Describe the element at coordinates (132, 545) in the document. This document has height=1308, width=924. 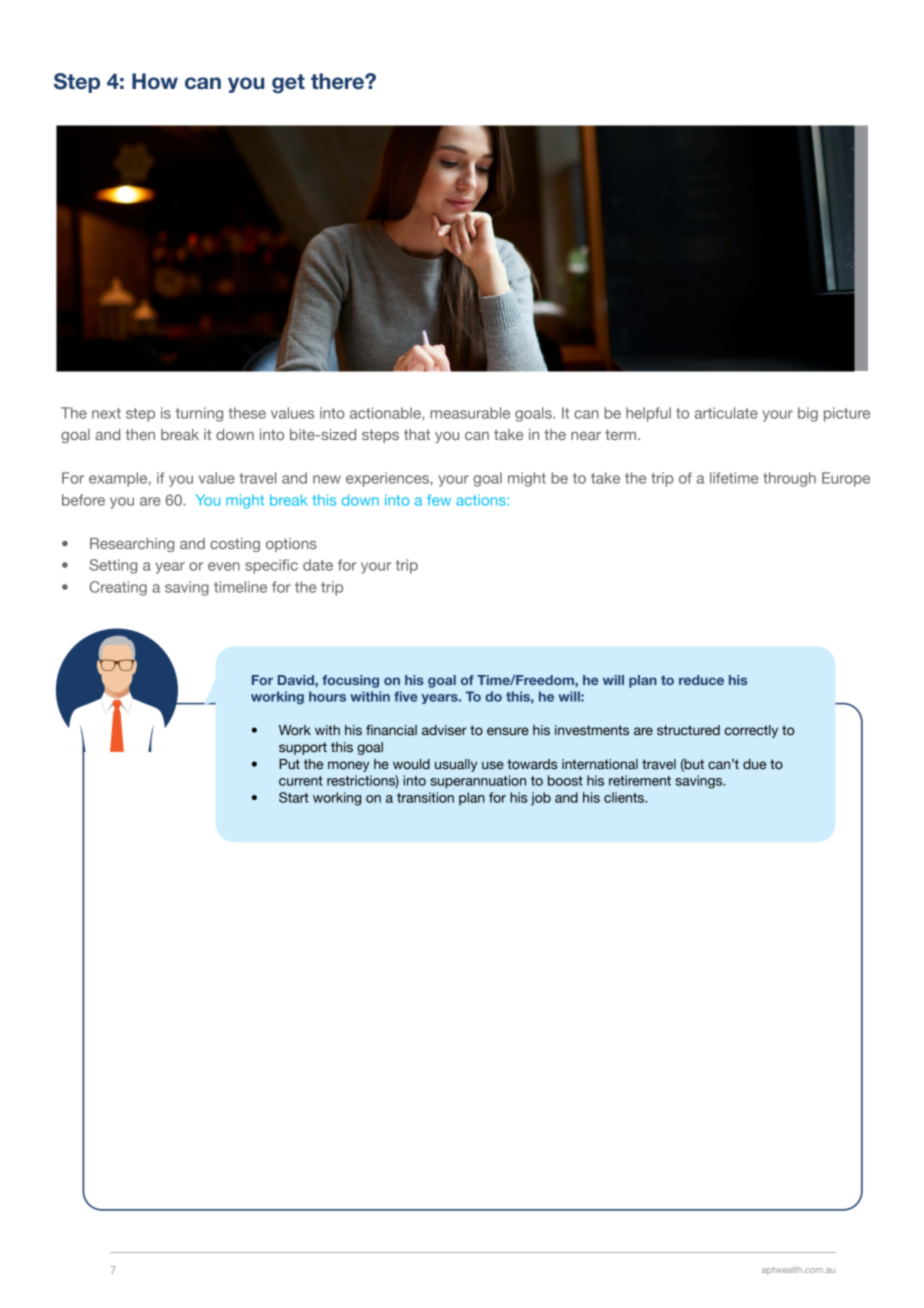
I see `Researching` at that location.
